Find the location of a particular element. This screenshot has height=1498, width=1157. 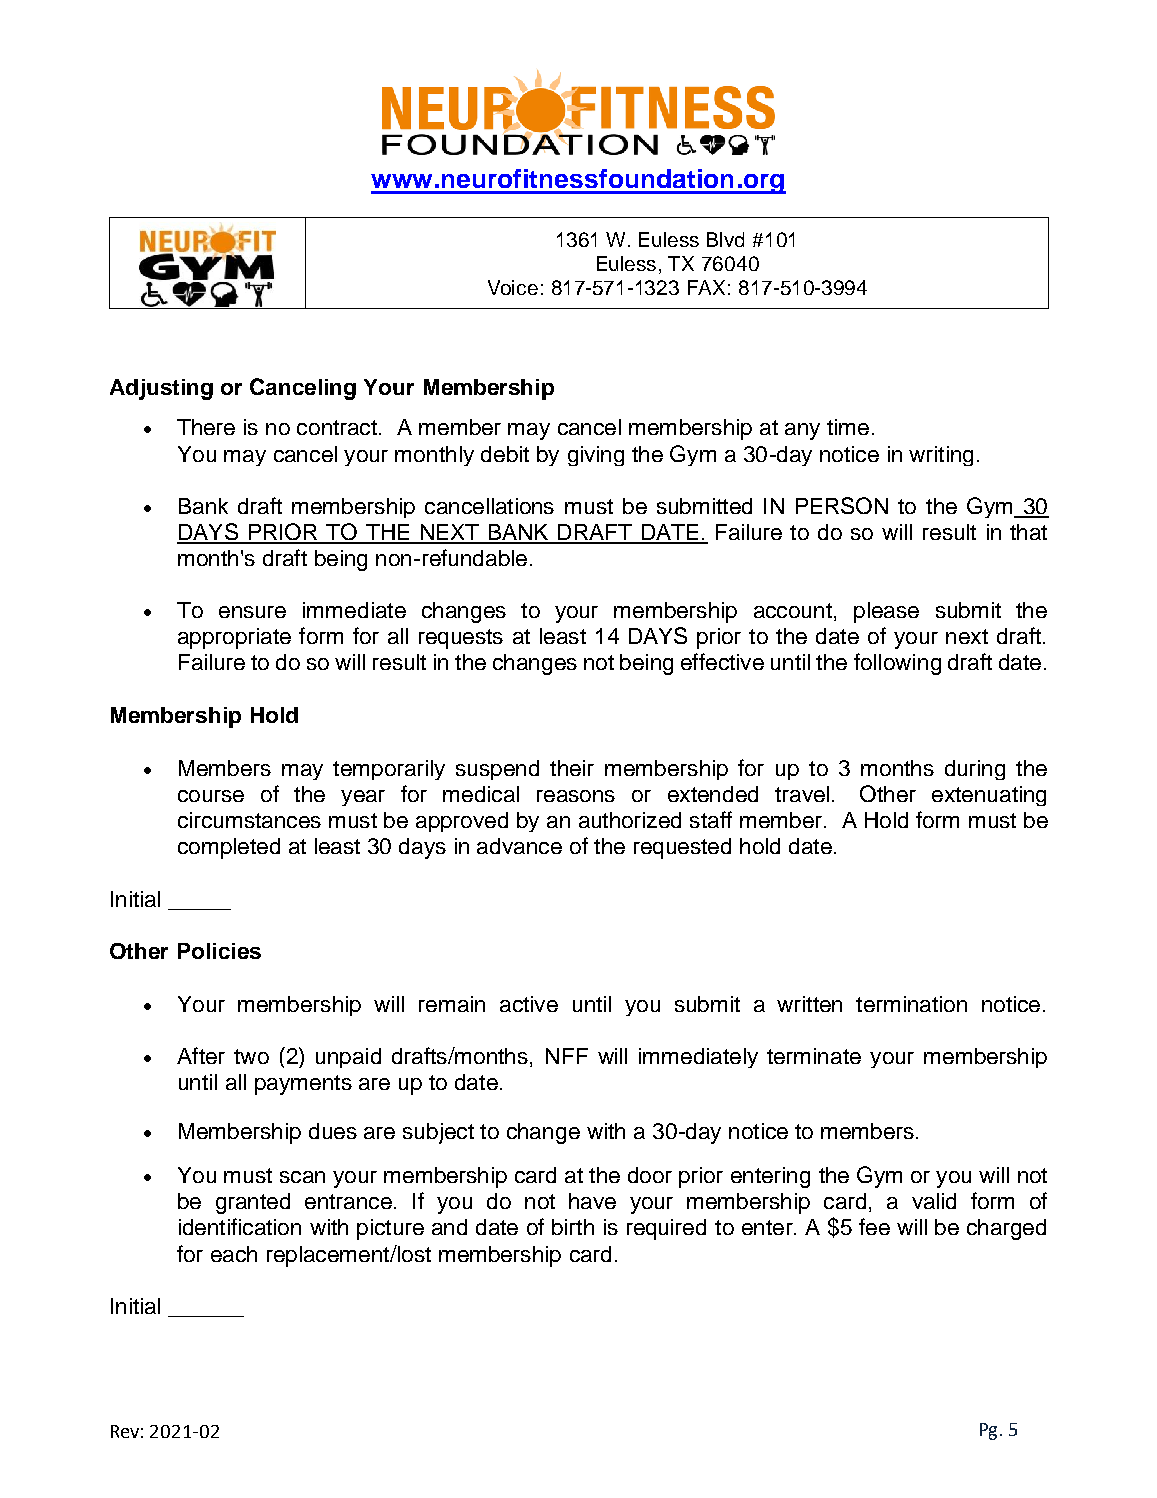

Blvd is located at coordinates (725, 239).
